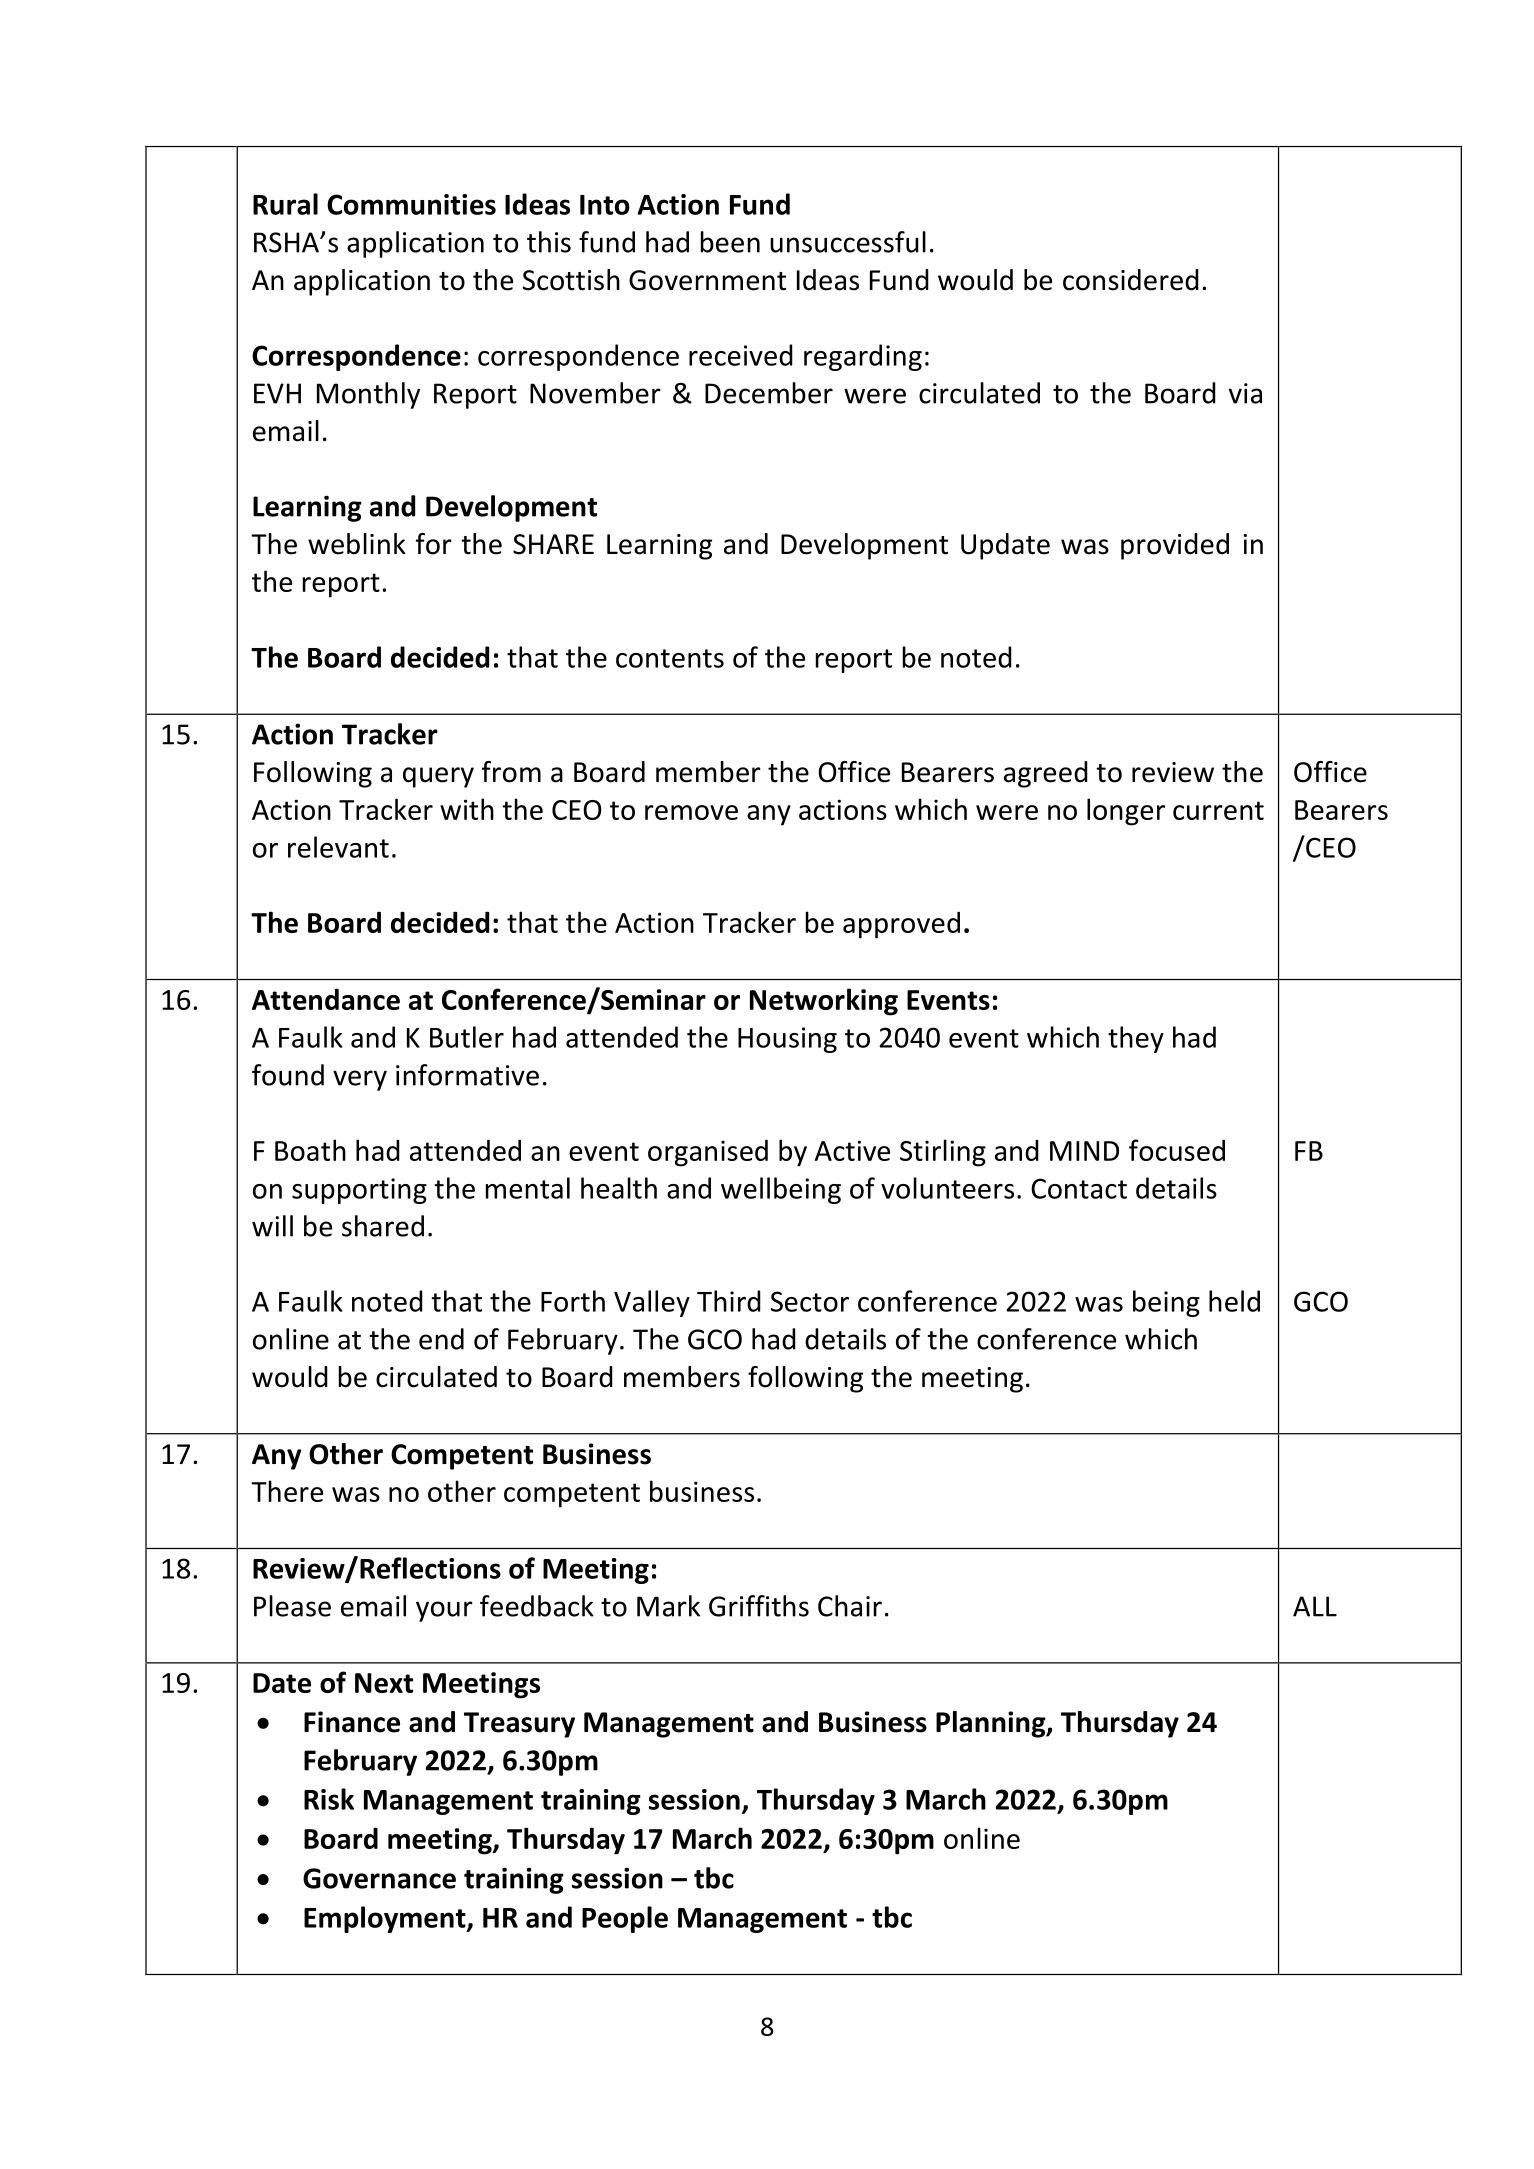 This page has height=2169, width=1534. What do you see at coordinates (730, 242) in the page?
I see `been` at bounding box center [730, 242].
